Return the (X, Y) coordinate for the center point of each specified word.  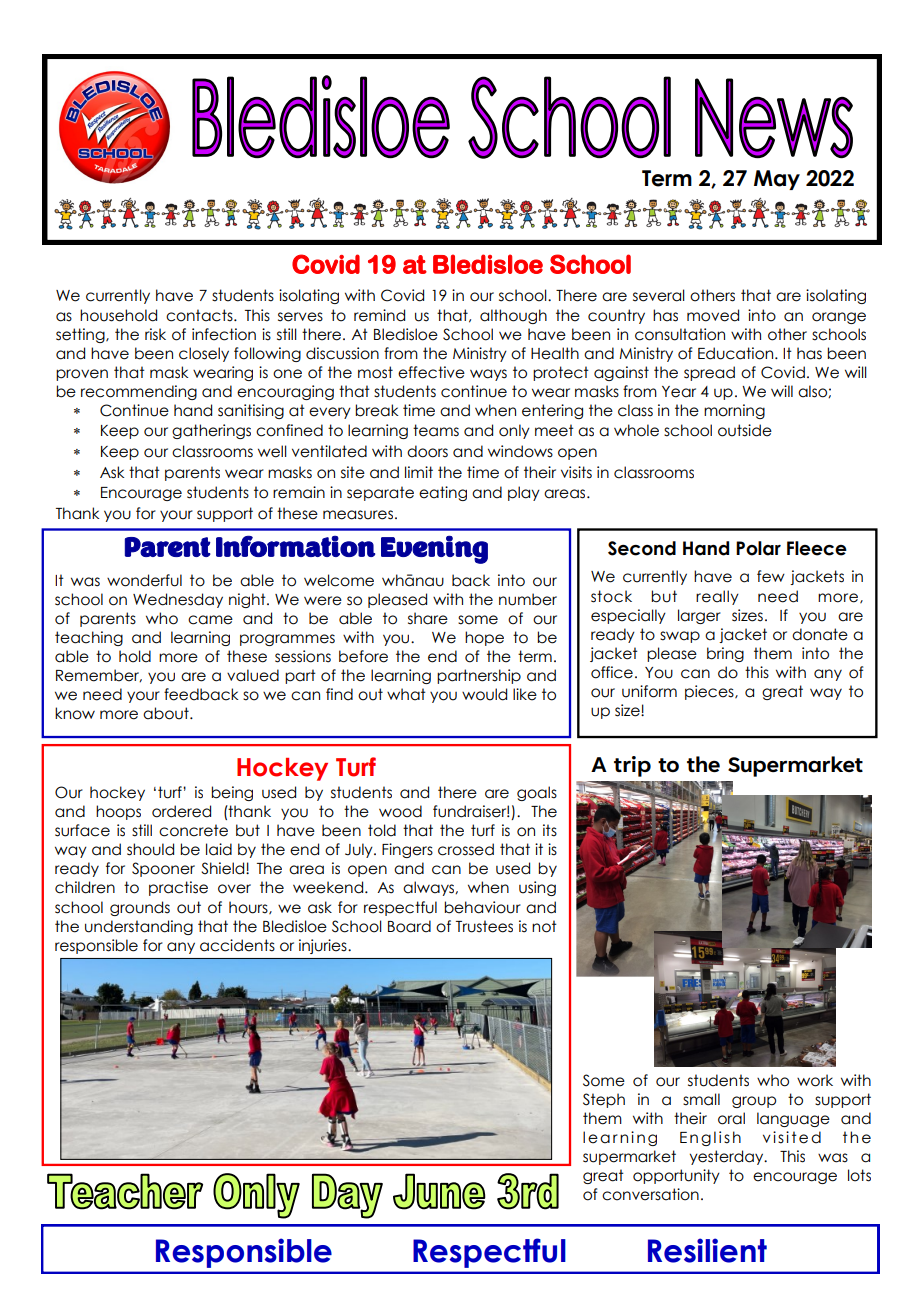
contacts (200, 315)
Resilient (707, 1250)
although (513, 316)
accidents (237, 945)
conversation (650, 1194)
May (777, 180)
